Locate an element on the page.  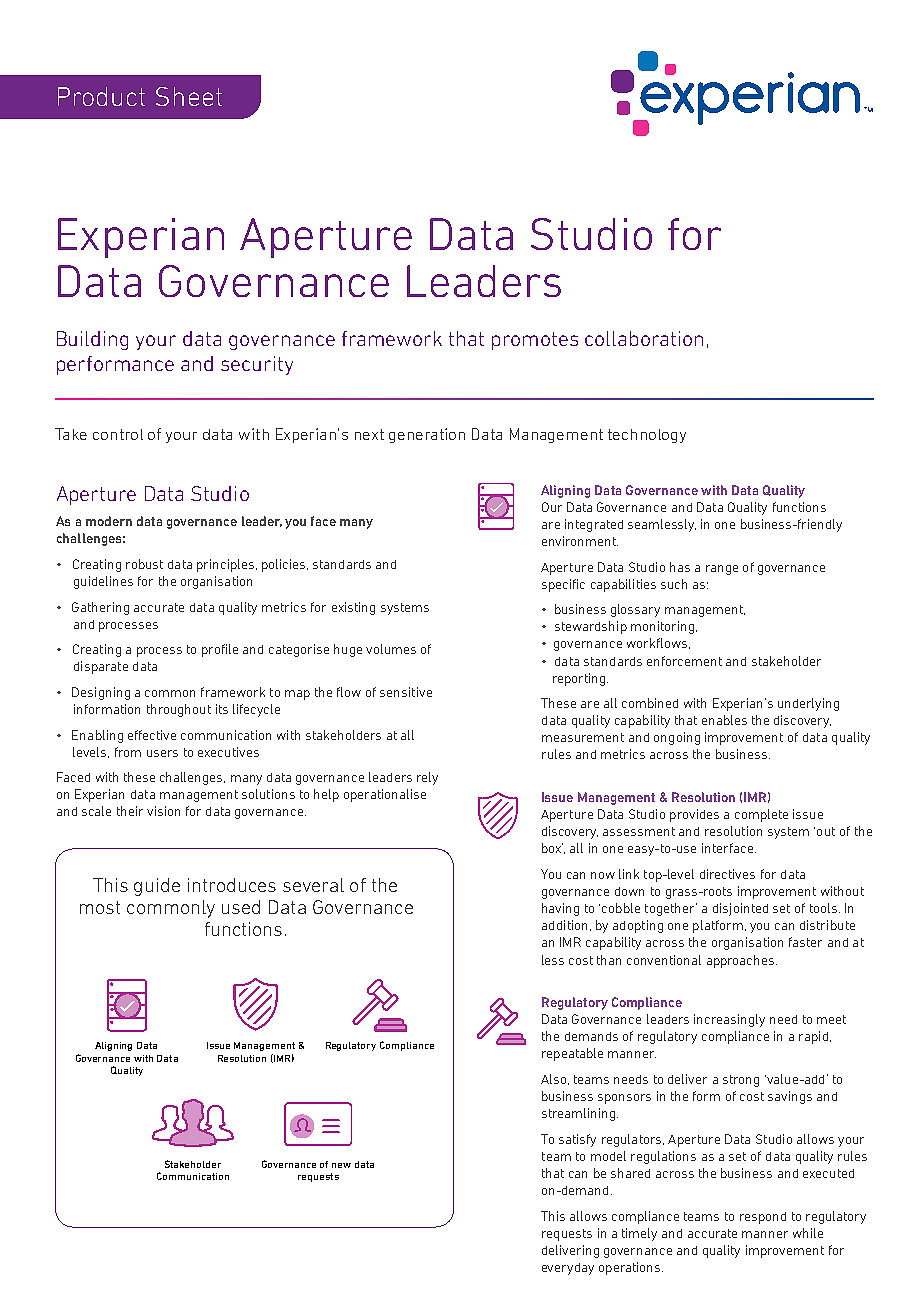
Sheet is located at coordinates (189, 96).
